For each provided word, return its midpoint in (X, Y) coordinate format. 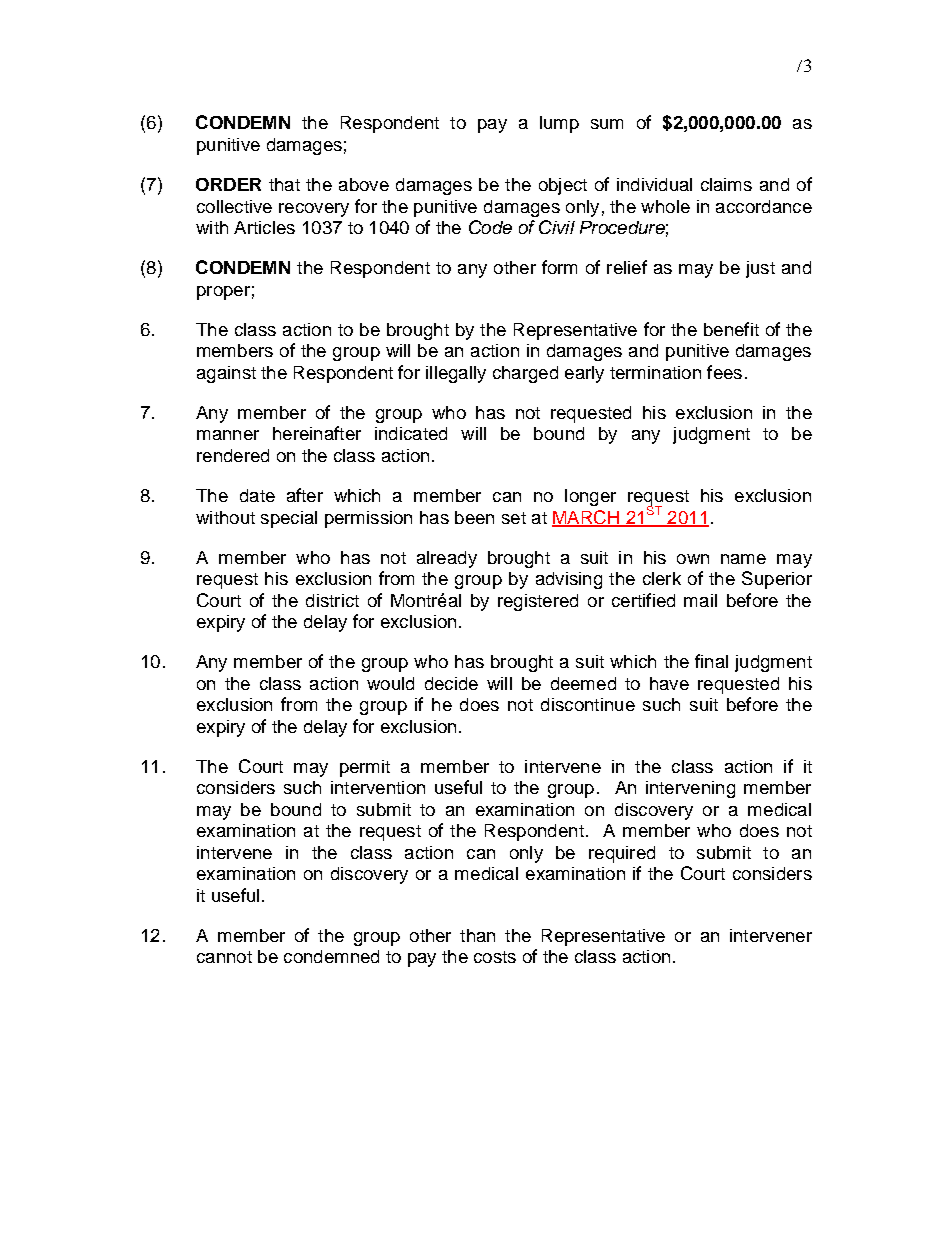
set (514, 518)
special (289, 519)
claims (726, 184)
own (693, 559)
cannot (224, 957)
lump (559, 124)
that (284, 184)
